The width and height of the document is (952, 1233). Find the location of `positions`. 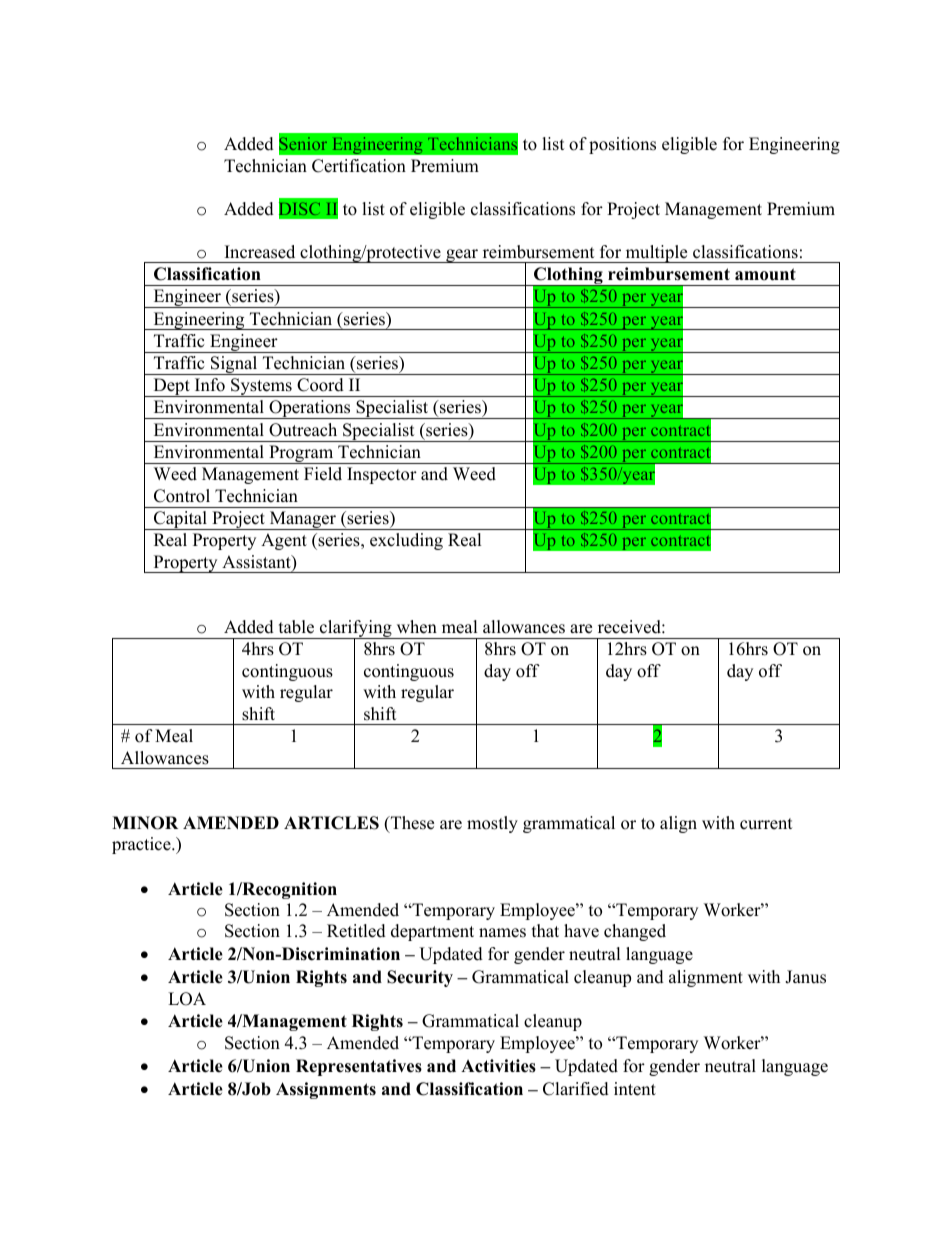

positions is located at coordinates (622, 145).
